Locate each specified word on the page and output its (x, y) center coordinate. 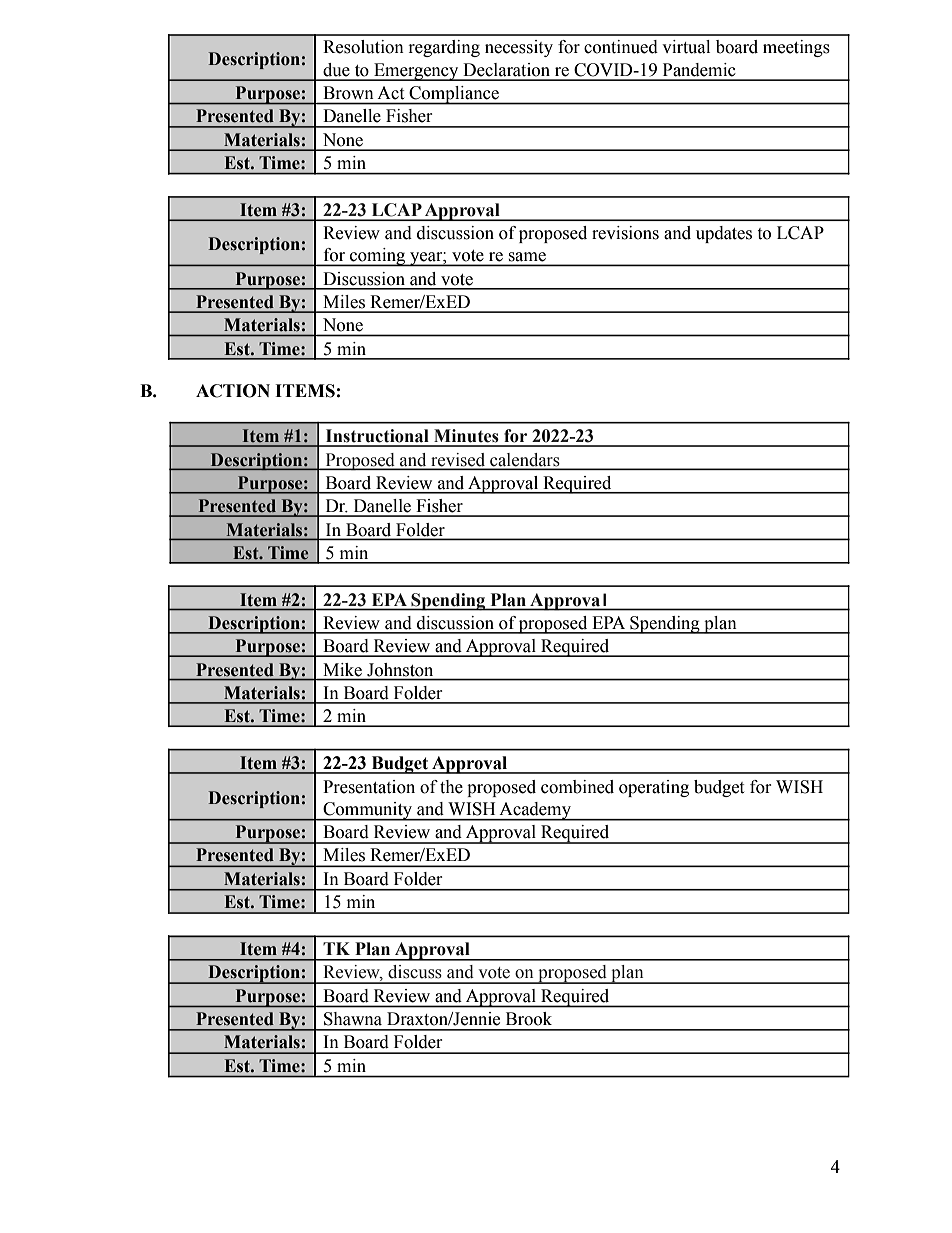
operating (654, 788)
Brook (529, 1018)
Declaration (506, 70)
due (336, 70)
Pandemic (699, 70)
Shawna (353, 1018)
